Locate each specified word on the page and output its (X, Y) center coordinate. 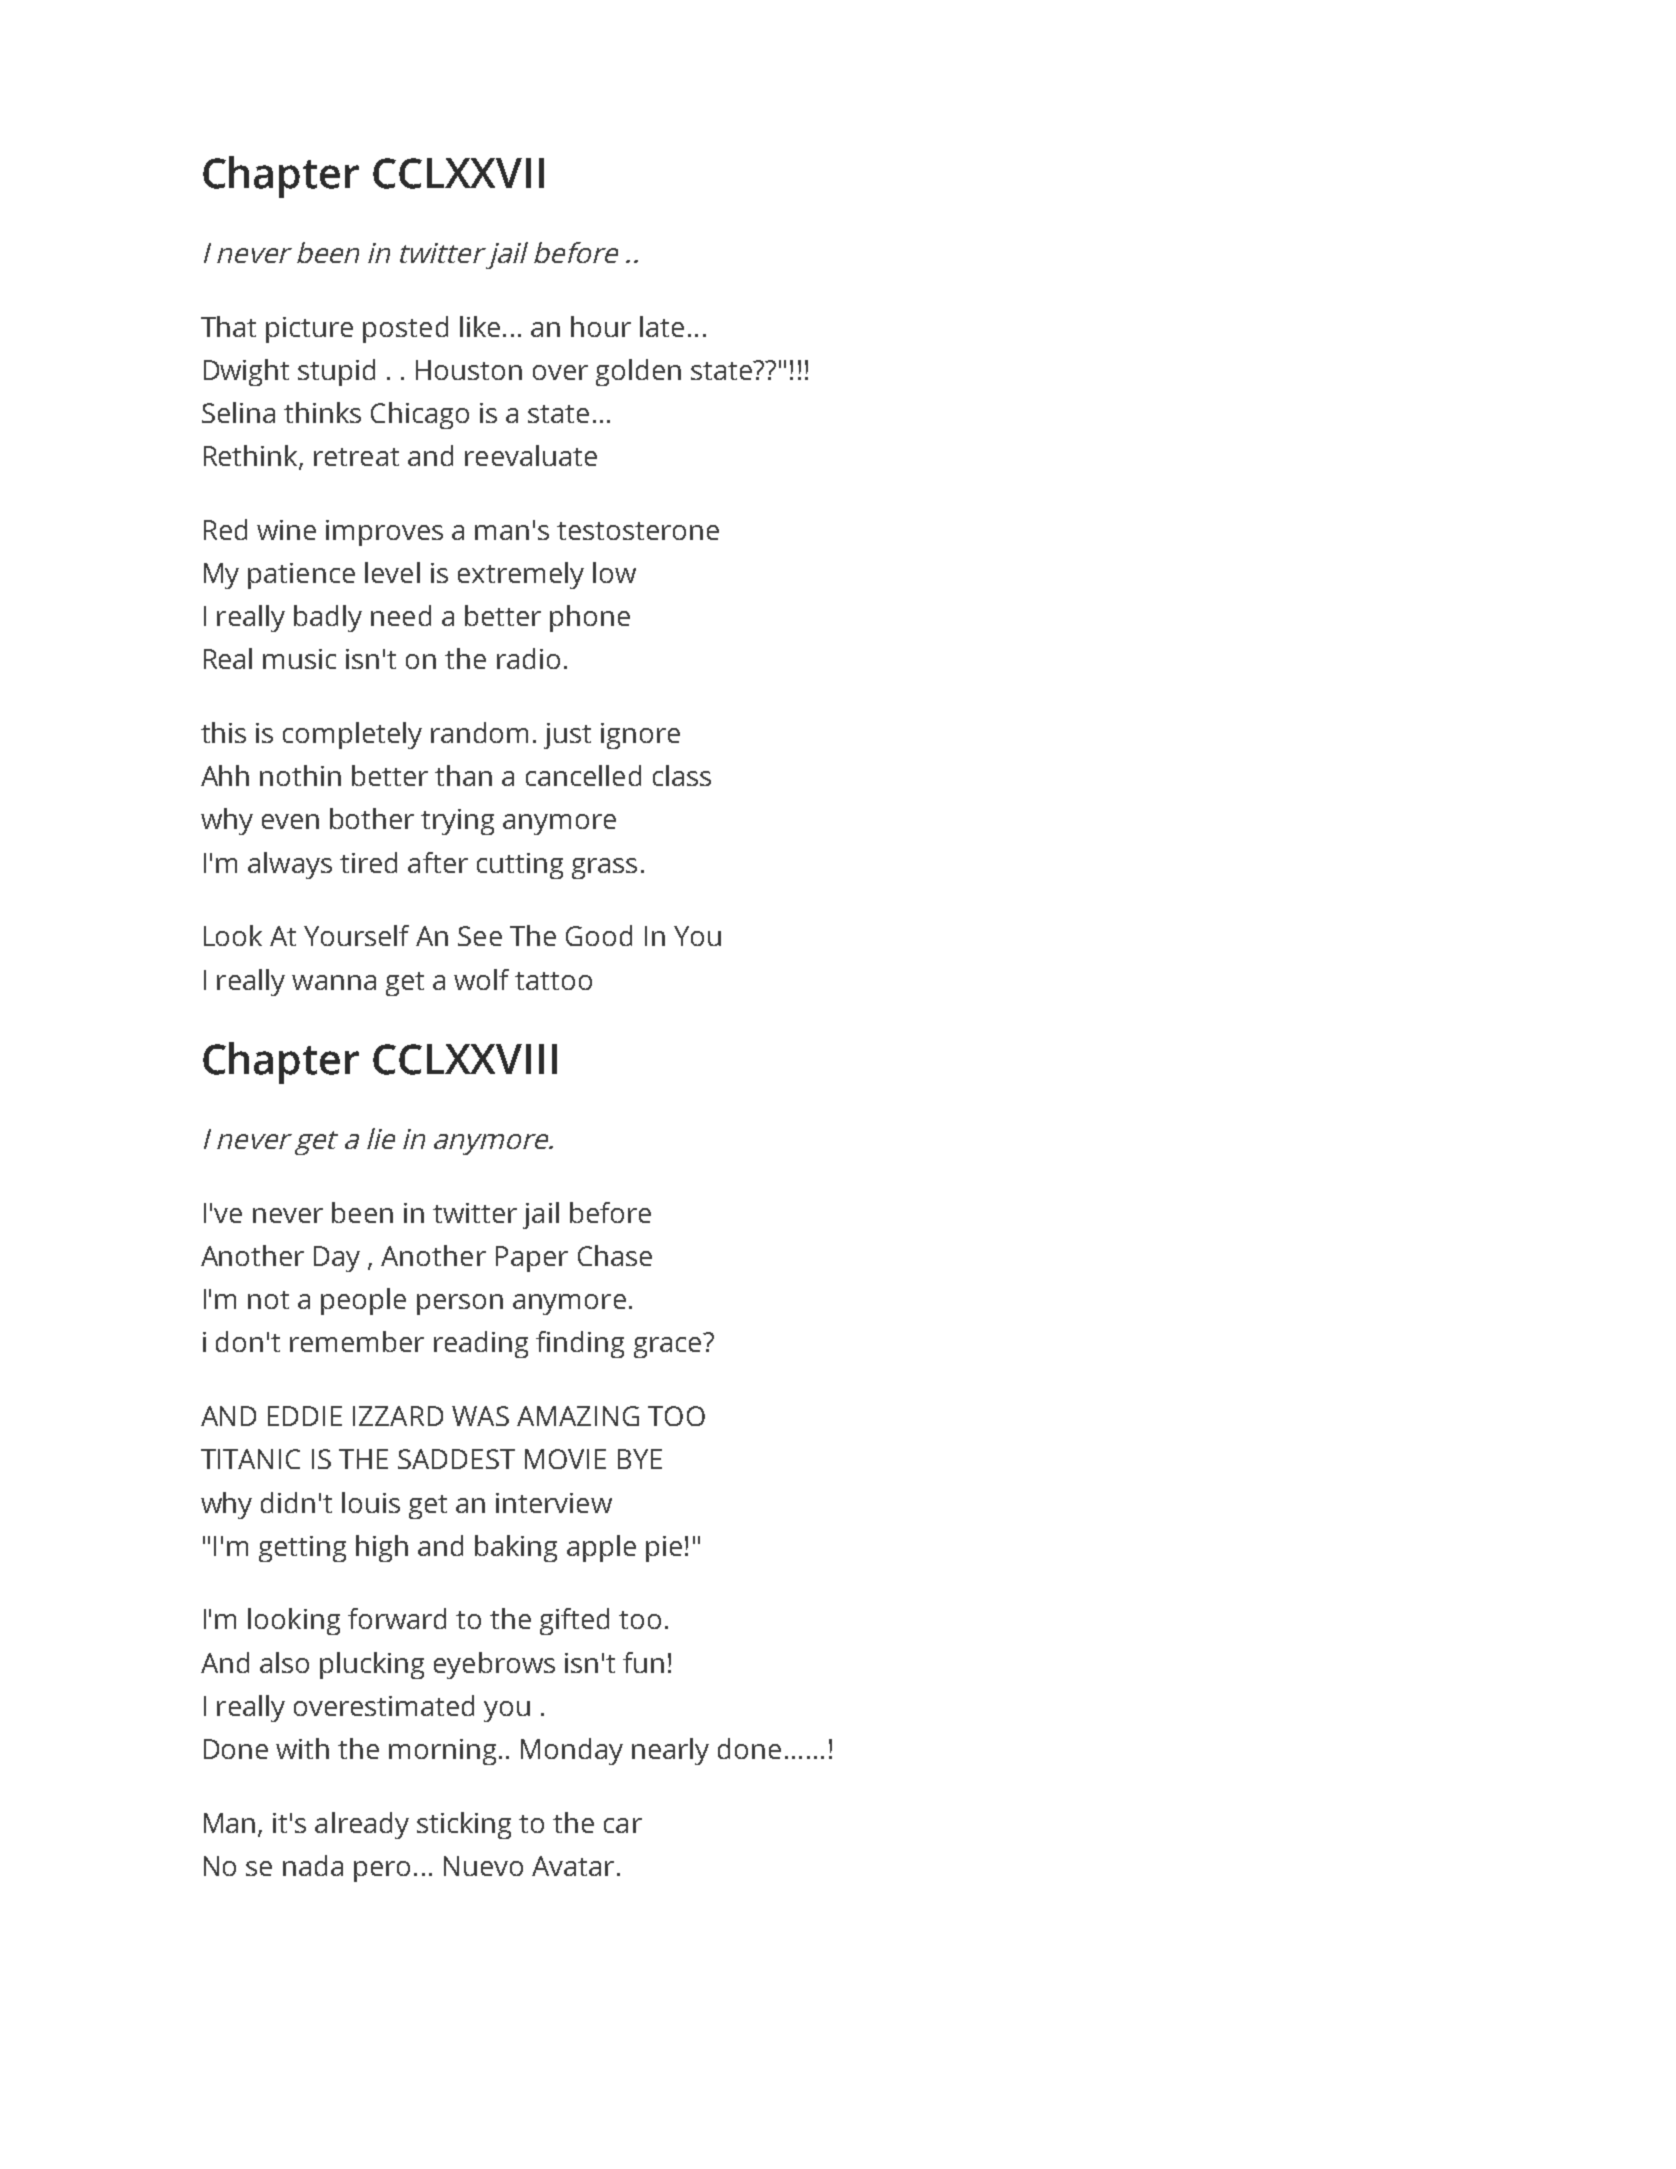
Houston (469, 370)
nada (313, 1865)
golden (638, 372)
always (290, 865)
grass (604, 868)
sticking (464, 1825)
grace (667, 1347)
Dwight (246, 372)
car (623, 1825)
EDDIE (305, 1416)
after (438, 862)
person (460, 1304)
